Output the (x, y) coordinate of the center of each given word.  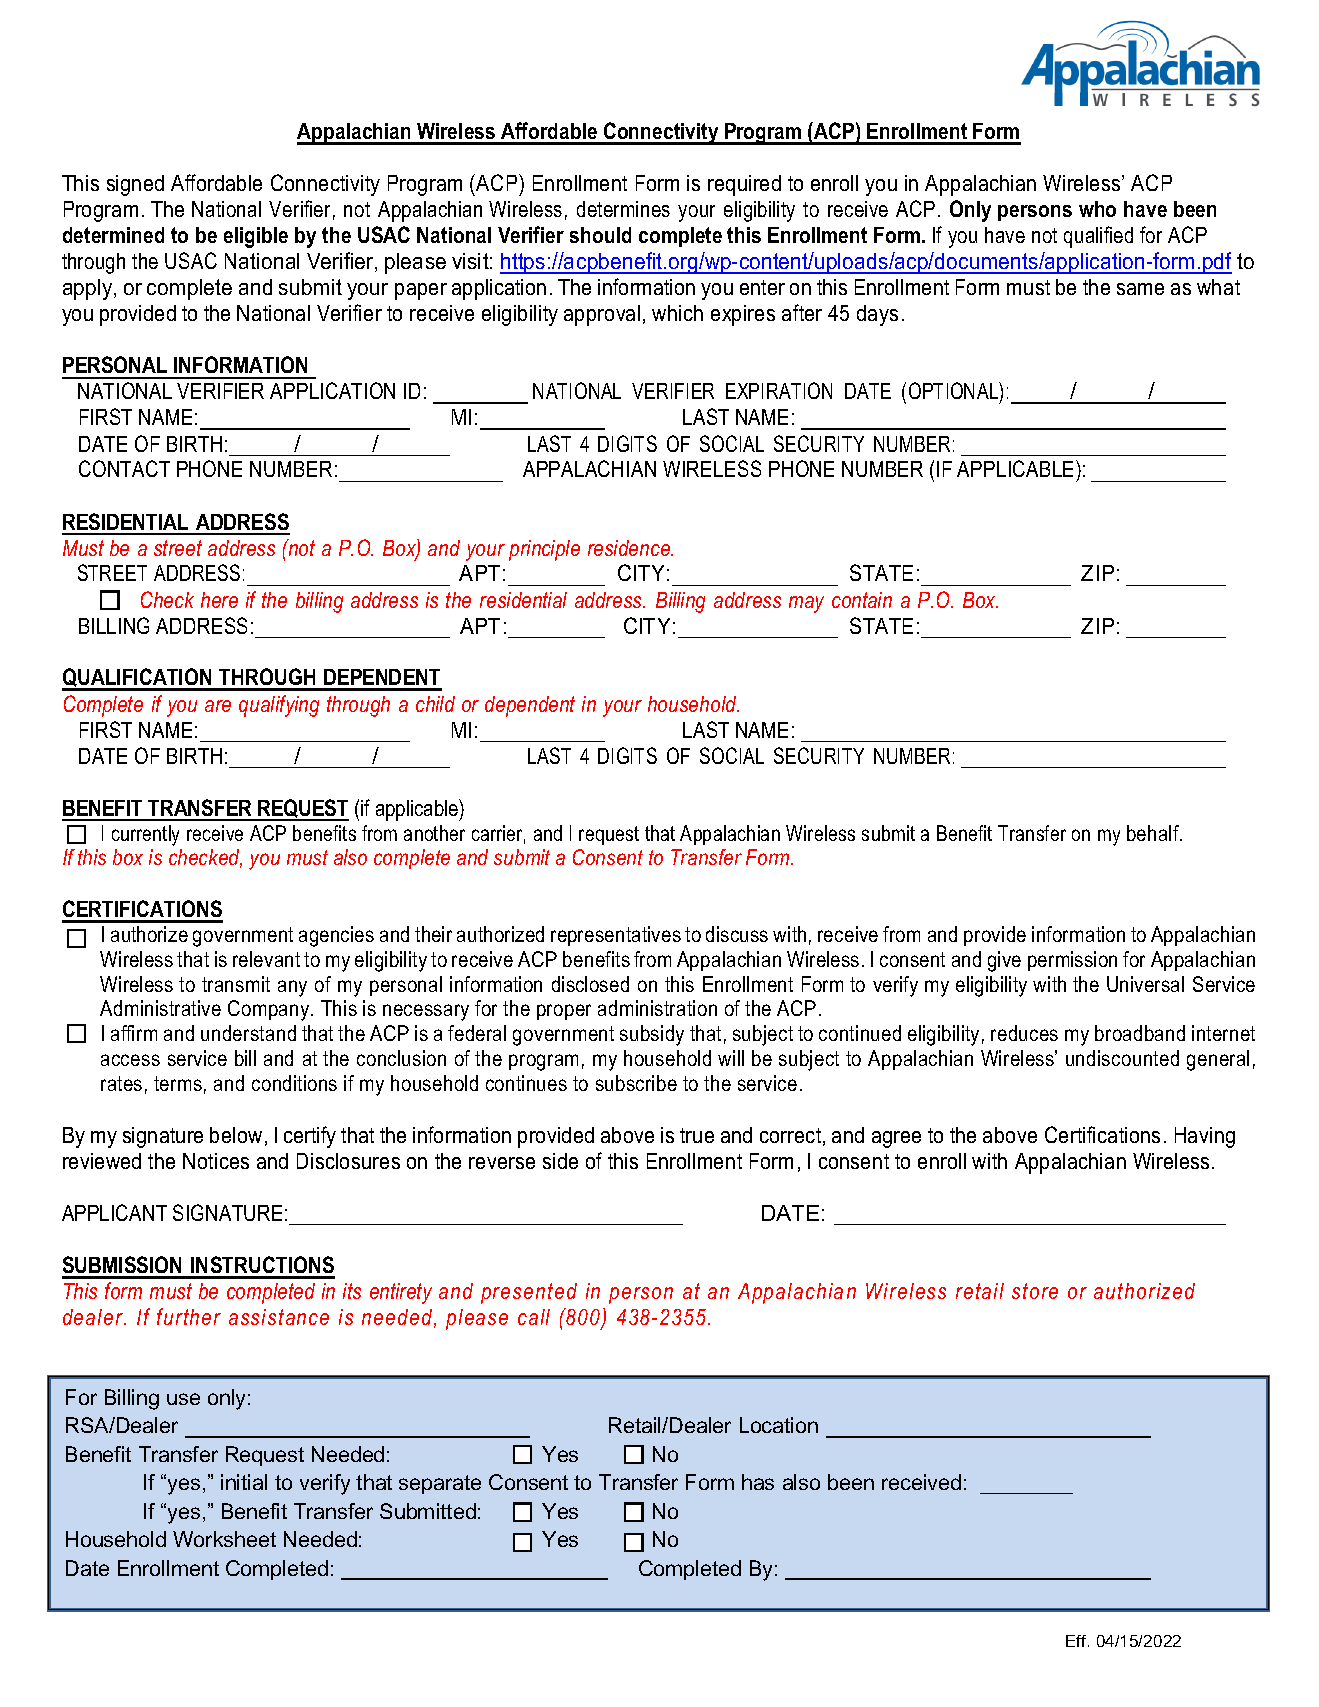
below (236, 1135)
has (758, 1482)
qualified (1098, 237)
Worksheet (224, 1539)
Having (1205, 1137)
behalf (1154, 833)
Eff (1077, 1641)
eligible (256, 237)
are (218, 706)
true (697, 1135)
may (806, 604)
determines (623, 209)
